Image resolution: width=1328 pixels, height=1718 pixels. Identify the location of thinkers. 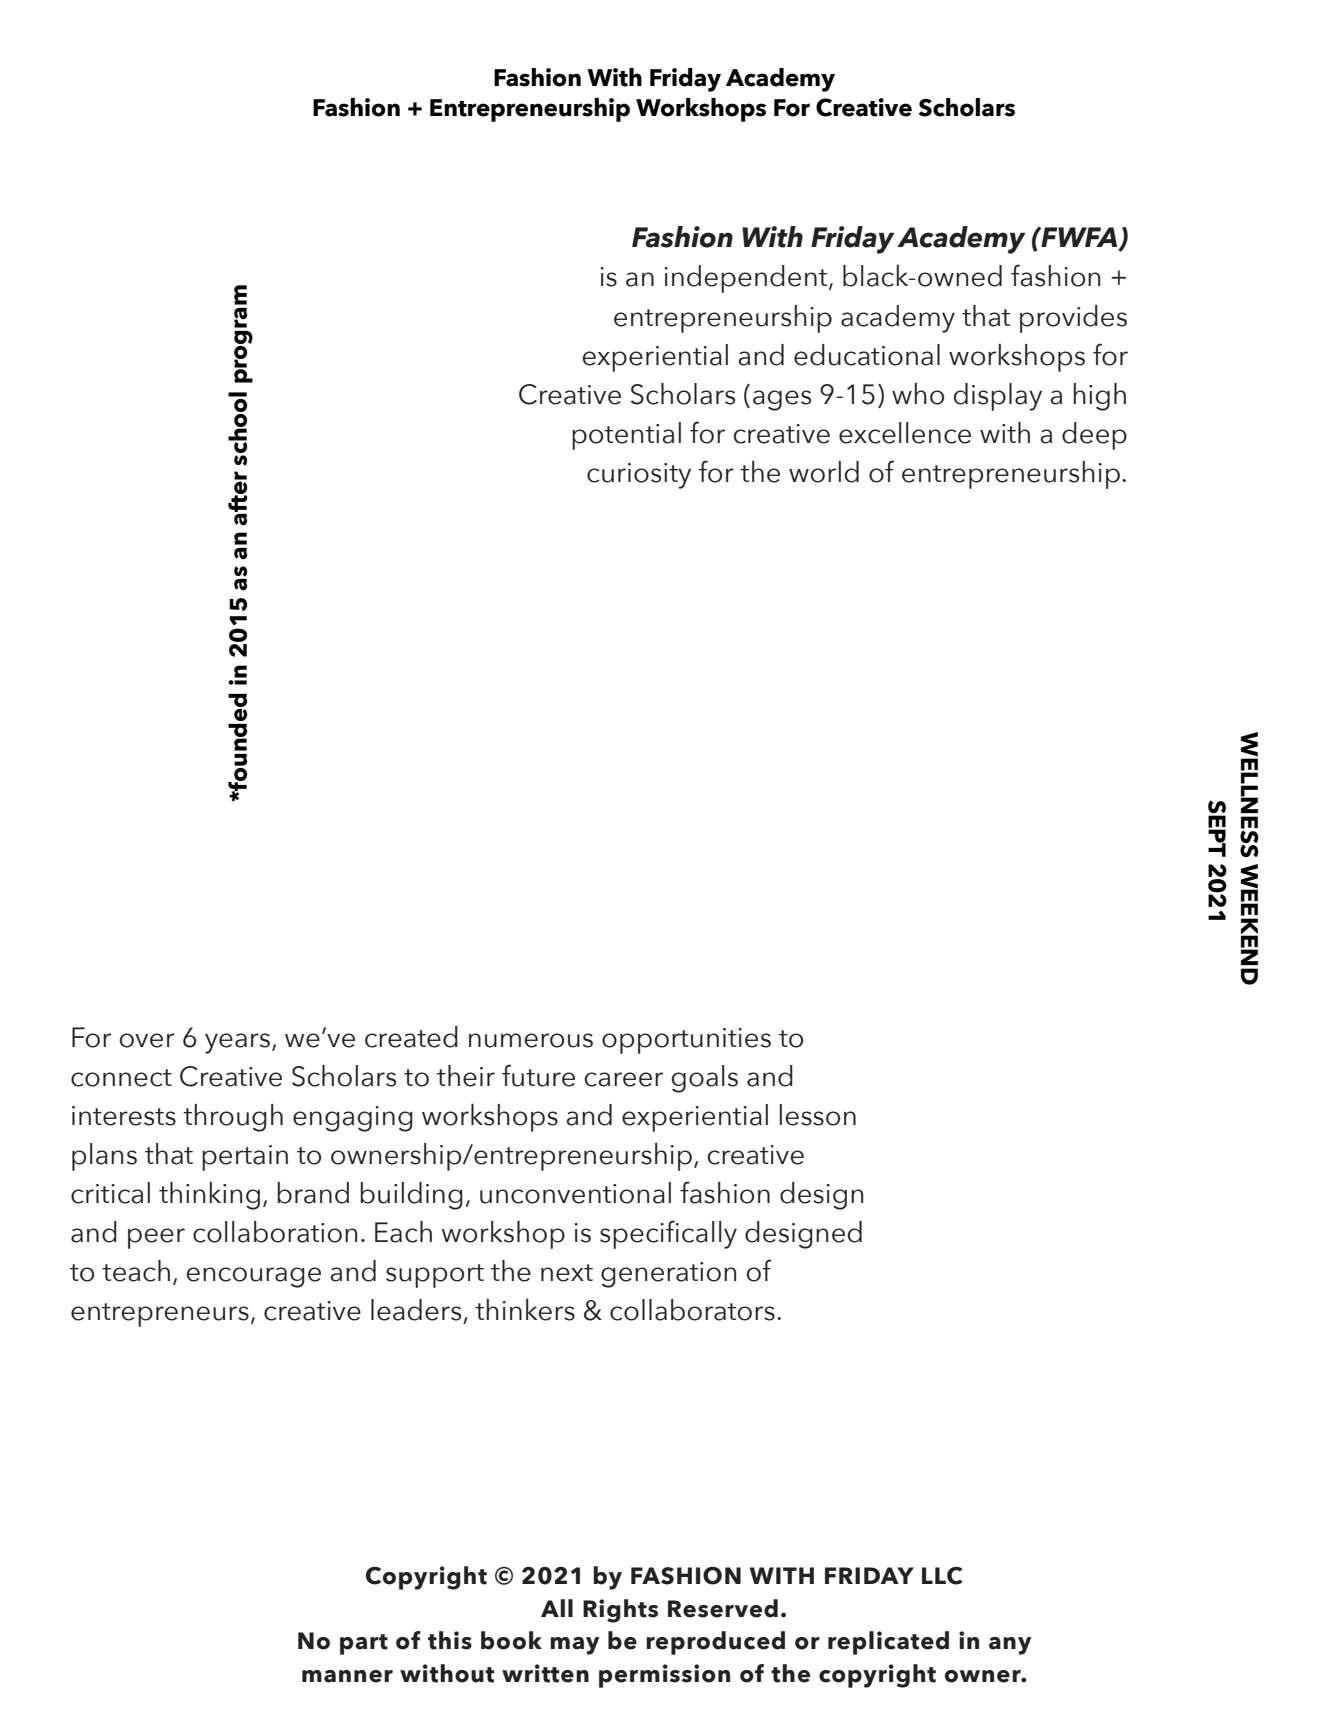
(525, 1309).
